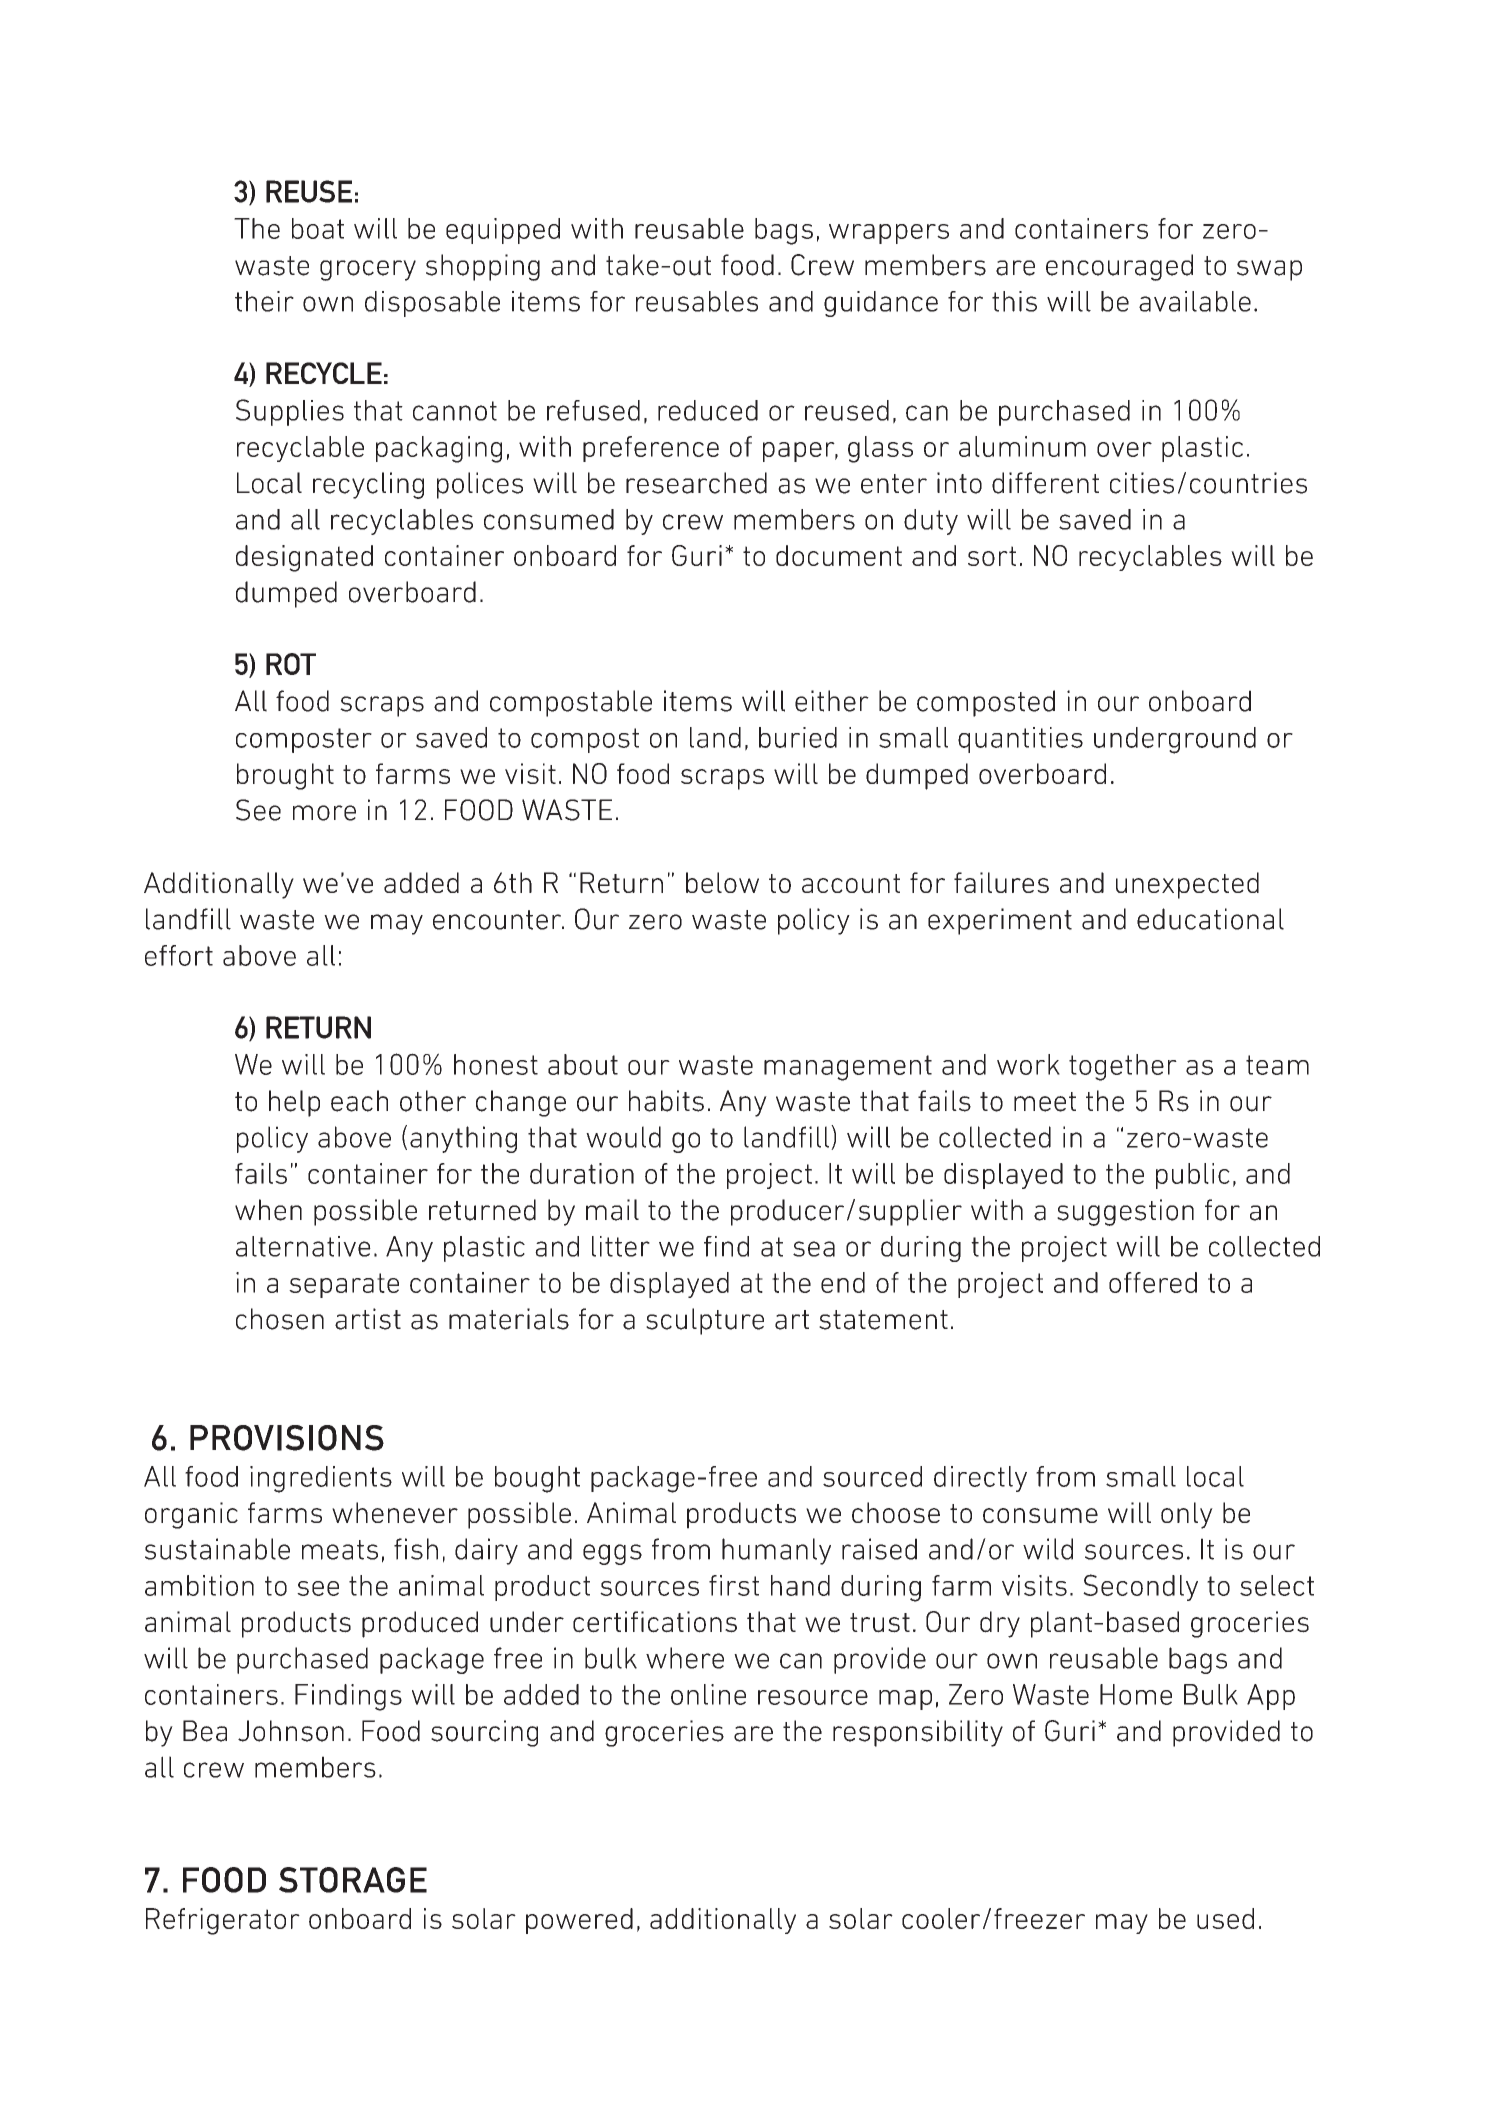 Image resolution: width=1503 pixels, height=2125 pixels. What do you see at coordinates (579, 1921) in the screenshot?
I see `powered` at bounding box center [579, 1921].
